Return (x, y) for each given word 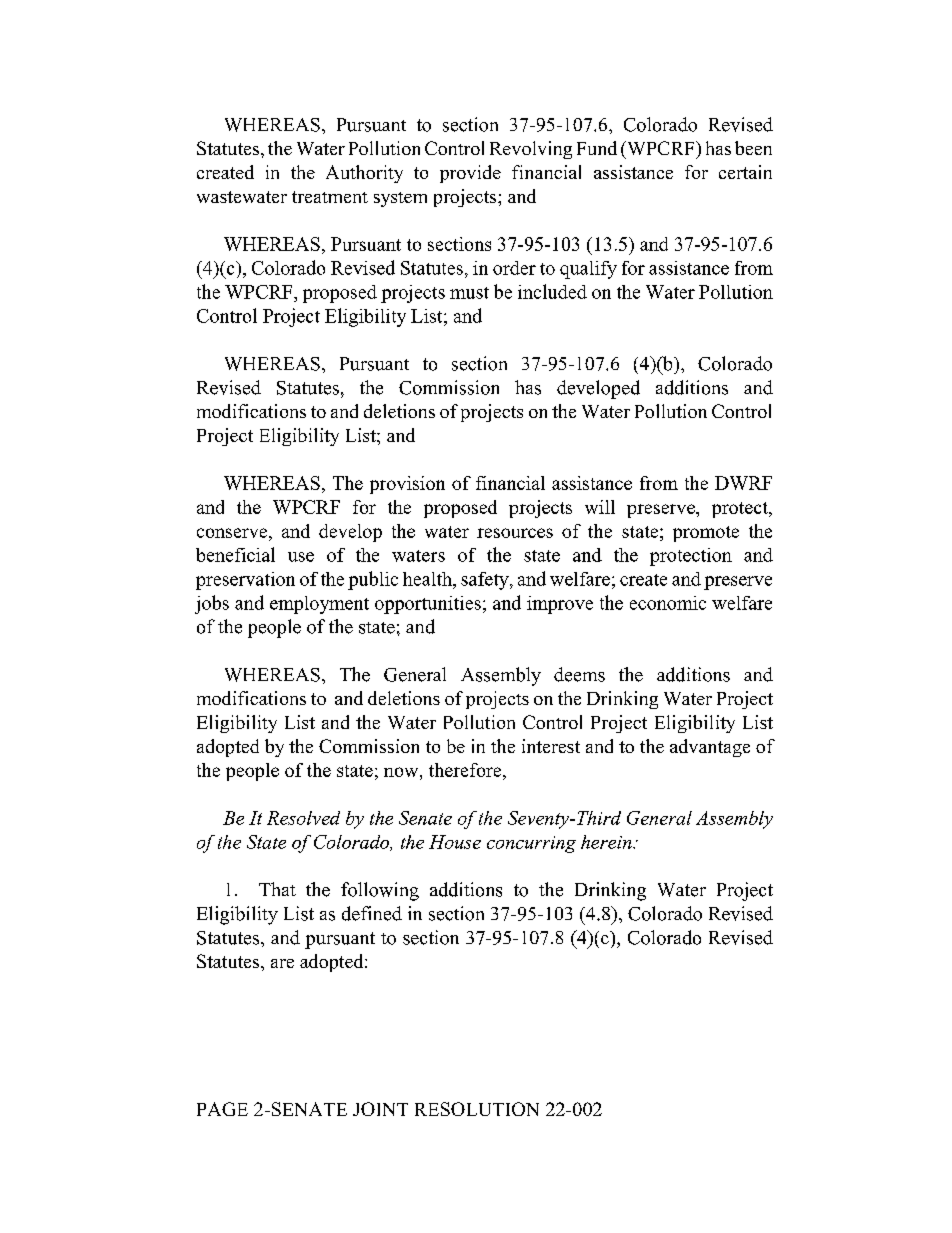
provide (470, 174)
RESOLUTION (477, 1109)
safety (486, 581)
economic (668, 603)
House (455, 842)
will (600, 507)
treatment (330, 197)
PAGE (222, 1109)
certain (745, 172)
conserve (233, 533)
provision (407, 485)
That (277, 889)
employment (319, 605)
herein (607, 842)
